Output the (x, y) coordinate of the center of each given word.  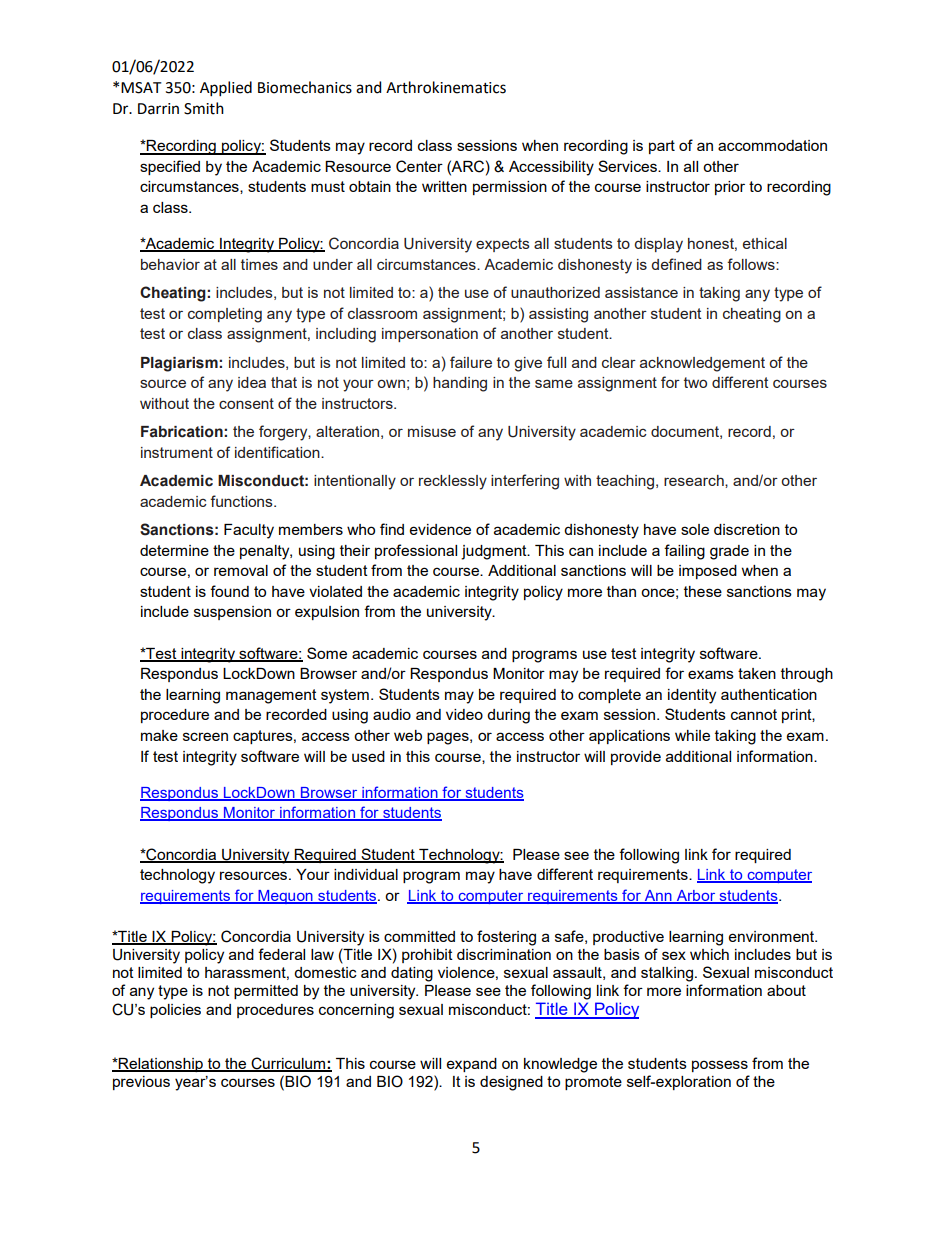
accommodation (772, 145)
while (692, 735)
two (695, 382)
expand (472, 1065)
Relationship (161, 1065)
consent (246, 403)
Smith (204, 108)
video (464, 714)
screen (205, 736)
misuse (432, 431)
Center (419, 166)
